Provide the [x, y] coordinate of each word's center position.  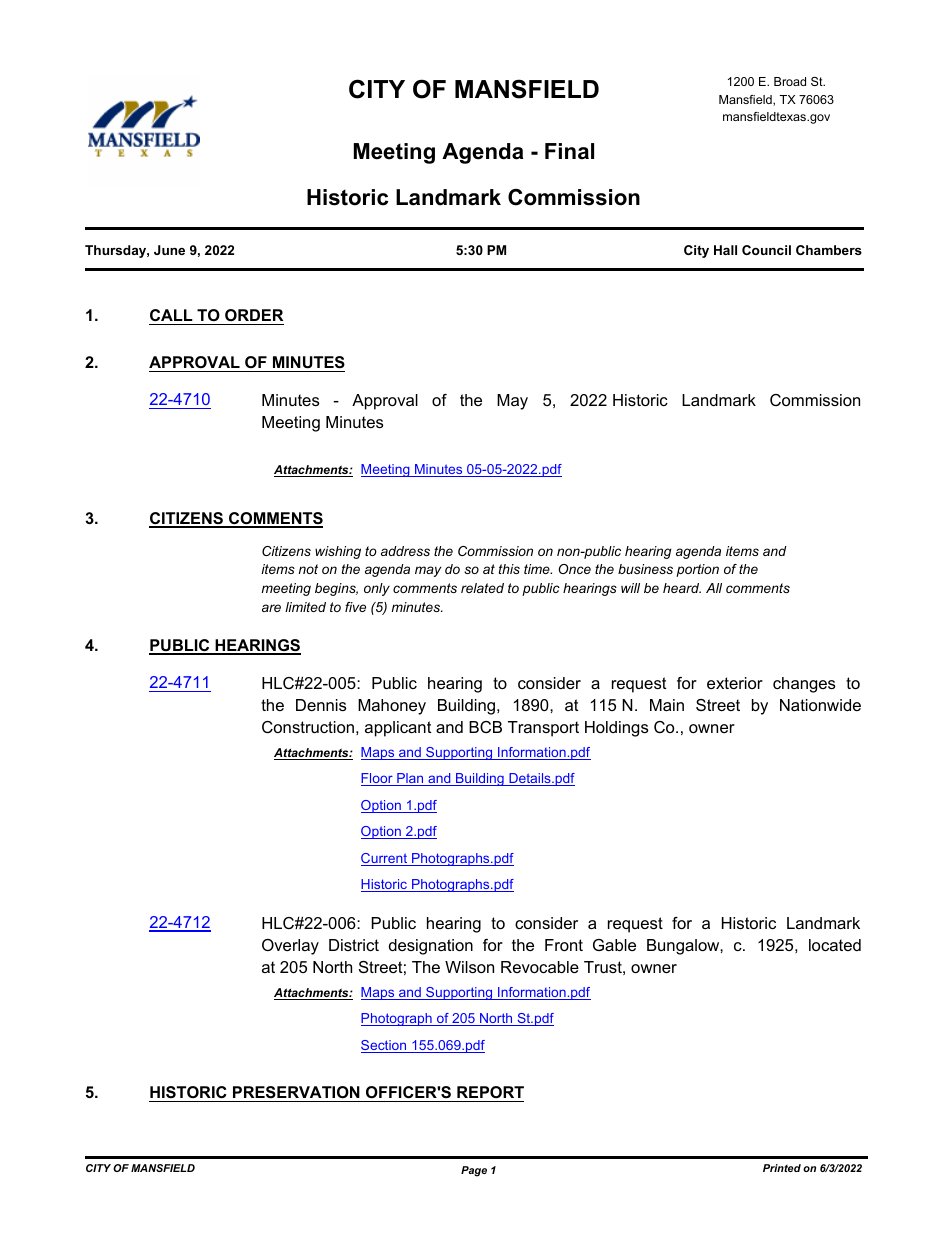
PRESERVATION [296, 1092]
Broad [790, 81]
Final [569, 151]
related [482, 588]
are [271, 608]
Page [474, 1171]
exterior [735, 683]
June [169, 250]
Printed [782, 1168]
